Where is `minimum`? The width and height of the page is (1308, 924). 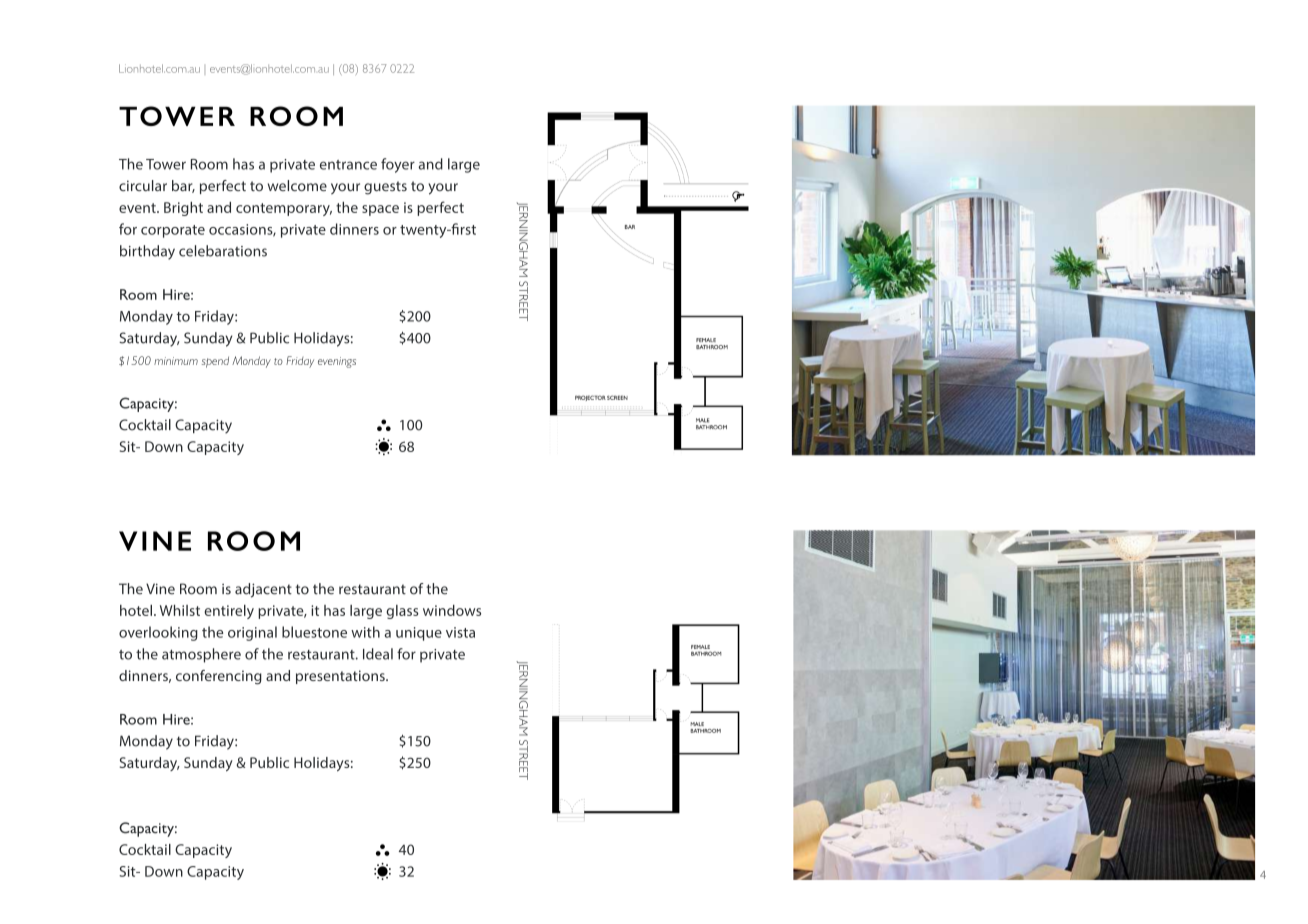
minimum is located at coordinates (176, 361).
